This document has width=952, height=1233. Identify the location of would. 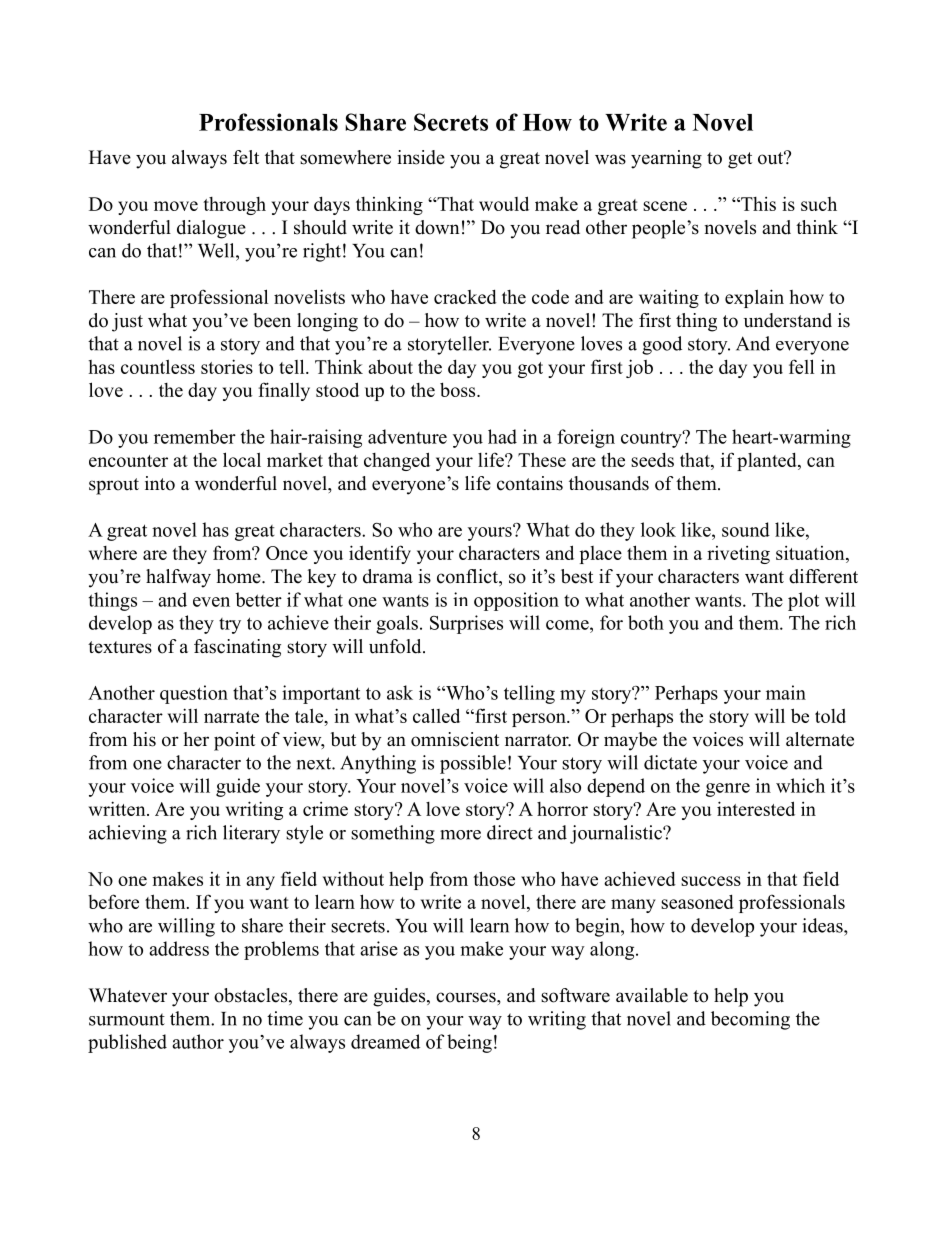
(504, 203).
